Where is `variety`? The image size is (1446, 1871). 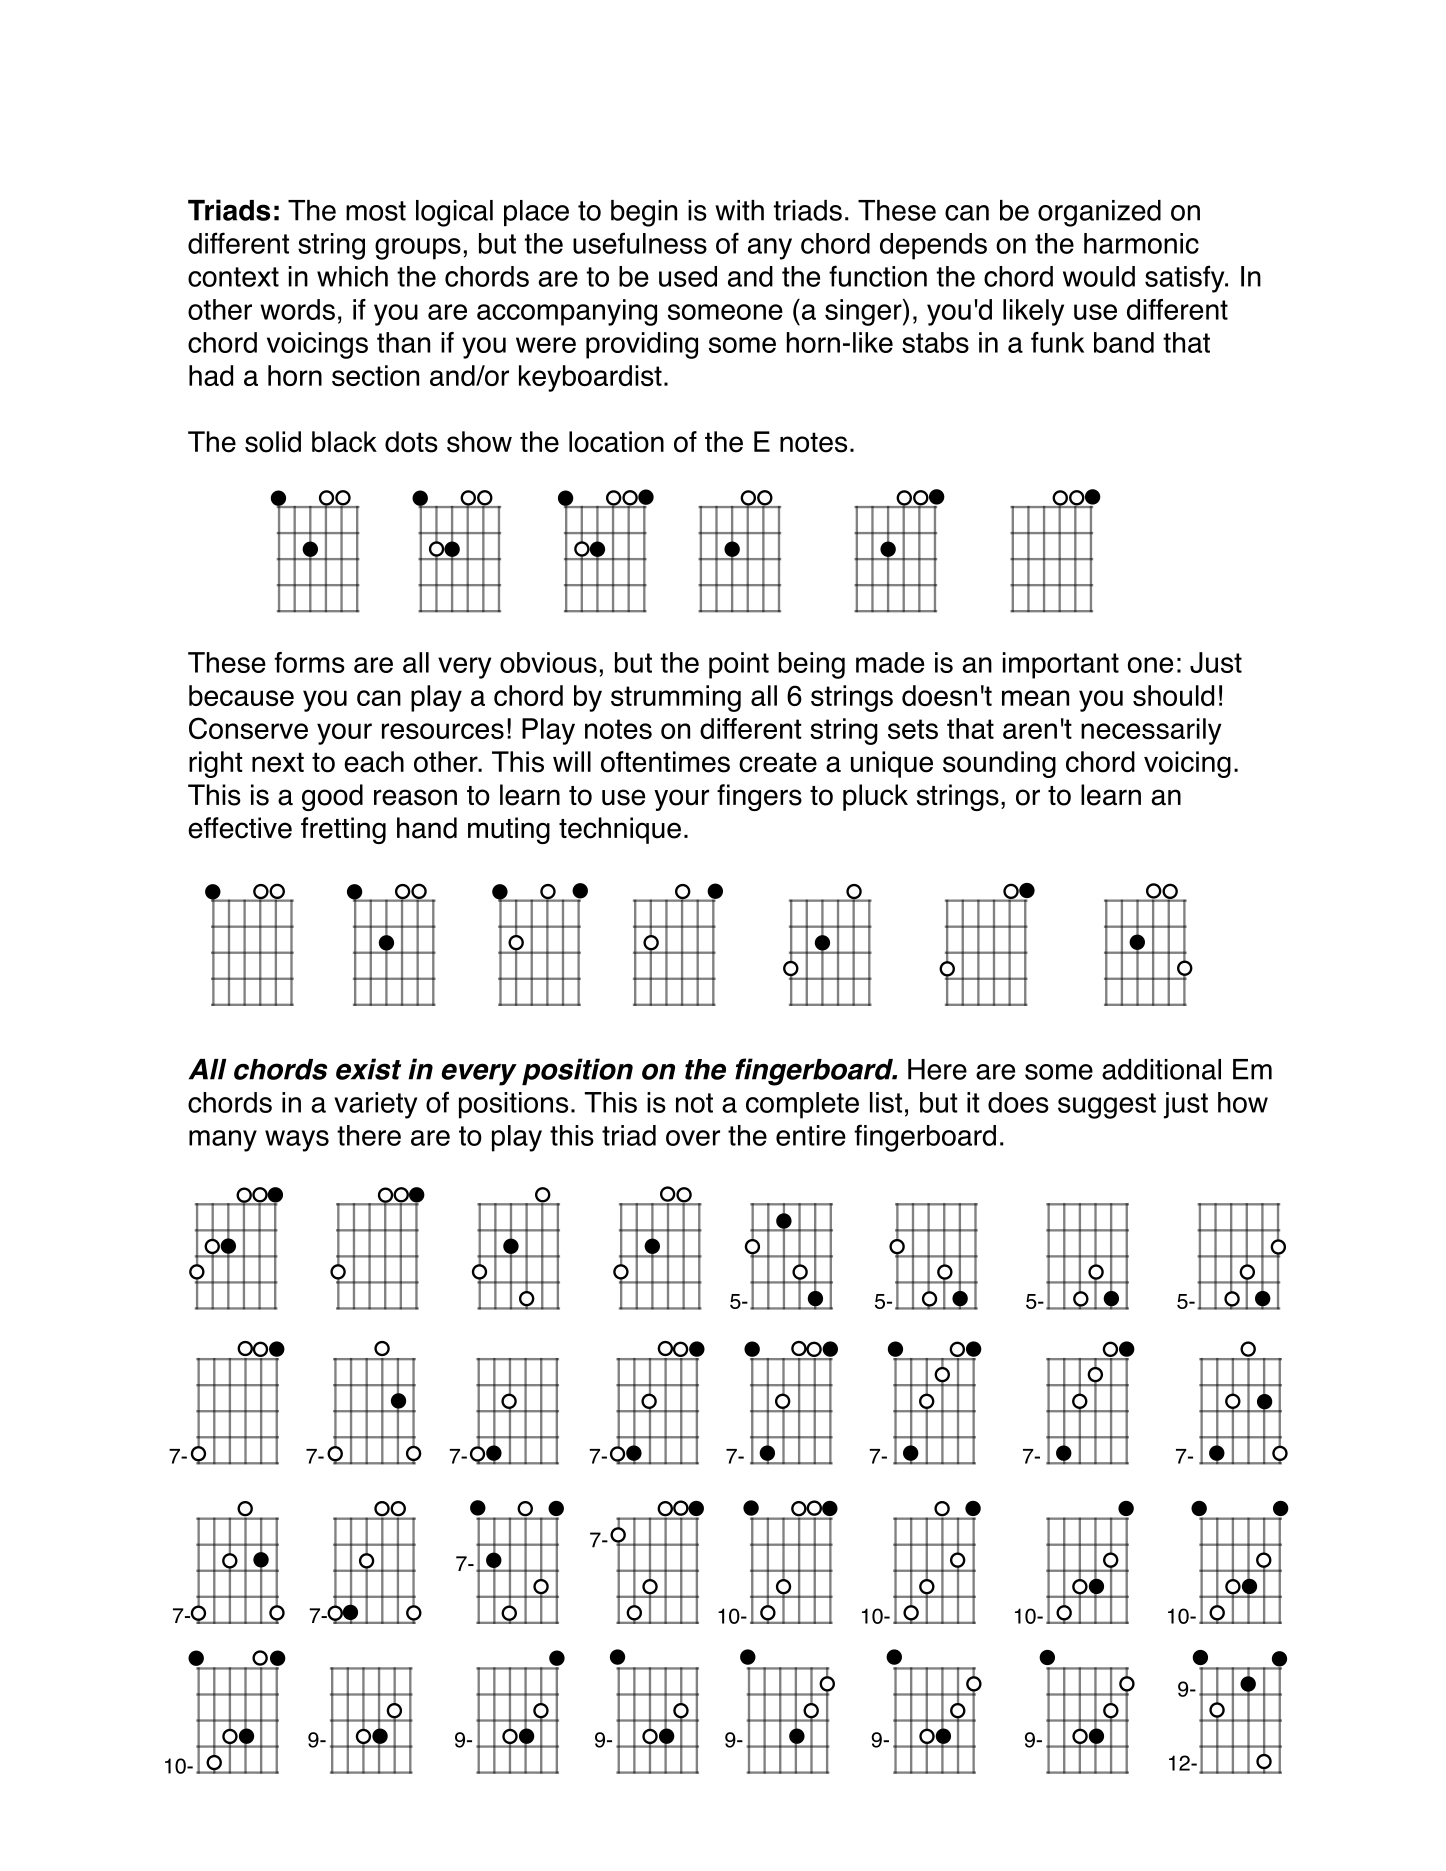 variety is located at coordinates (375, 1105).
